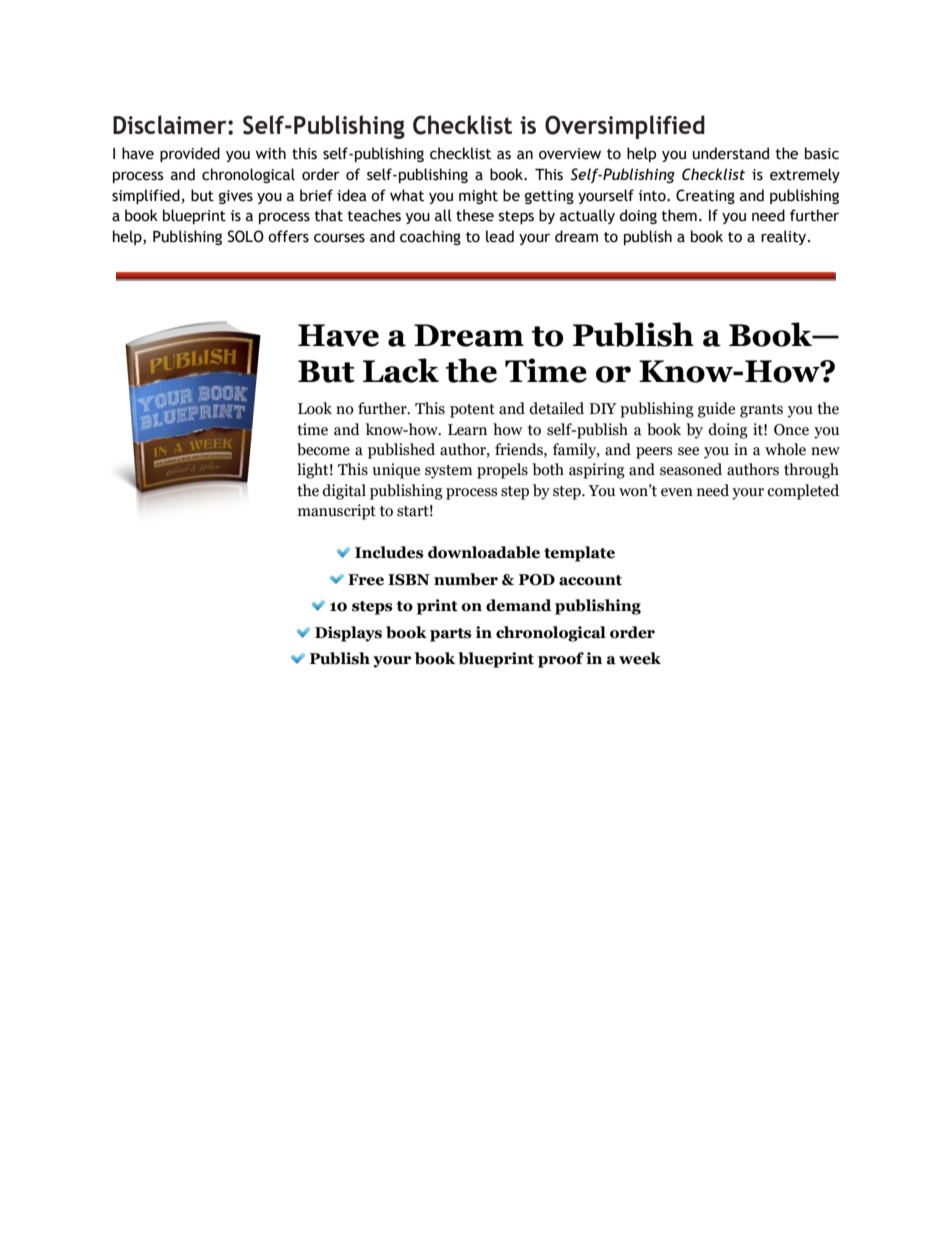 The height and width of the screenshot is (1233, 952). I want to click on Displays, so click(348, 634).
